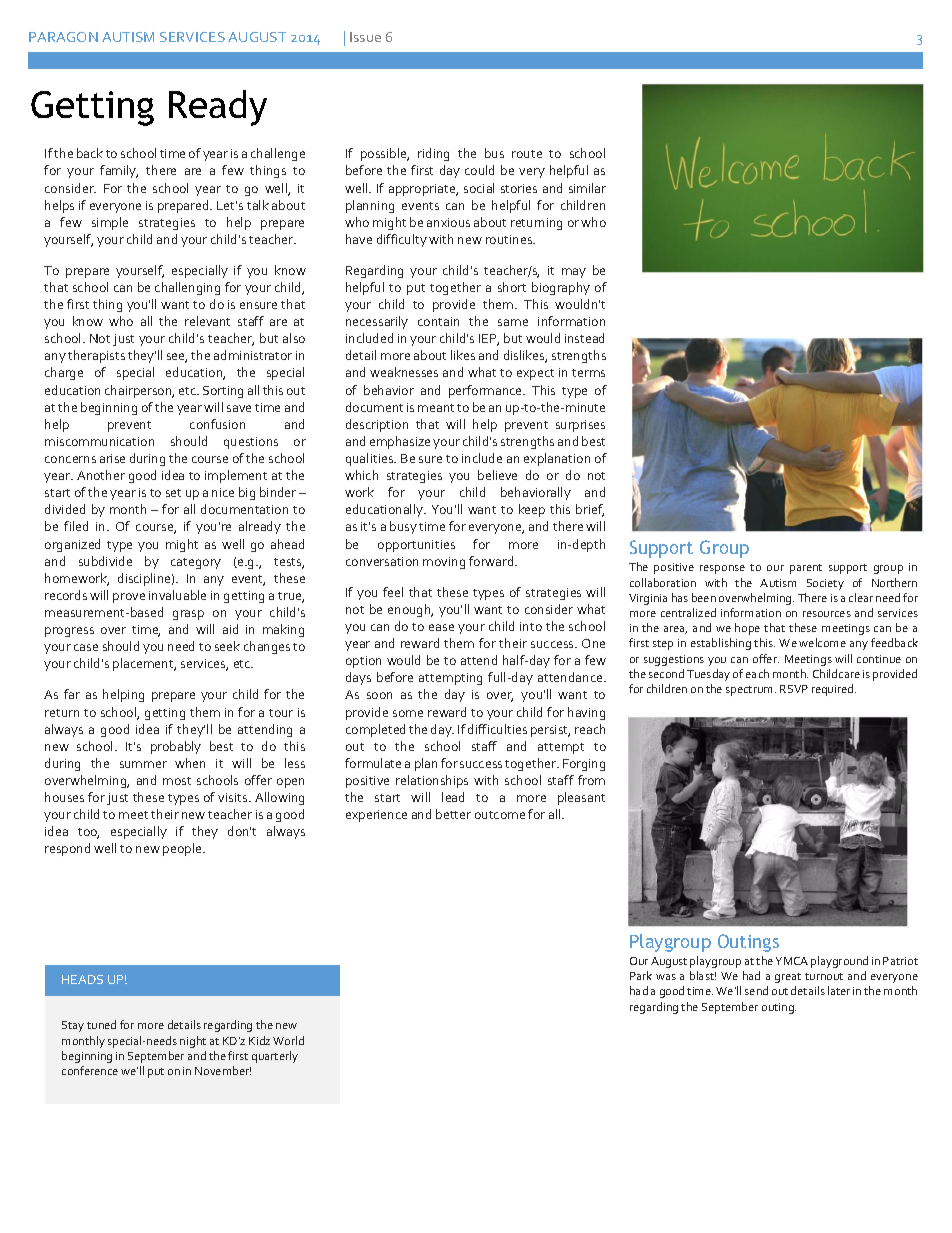 This image has height=1233, width=952. Describe the element at coordinates (177, 781) in the image. I see `most` at that location.
